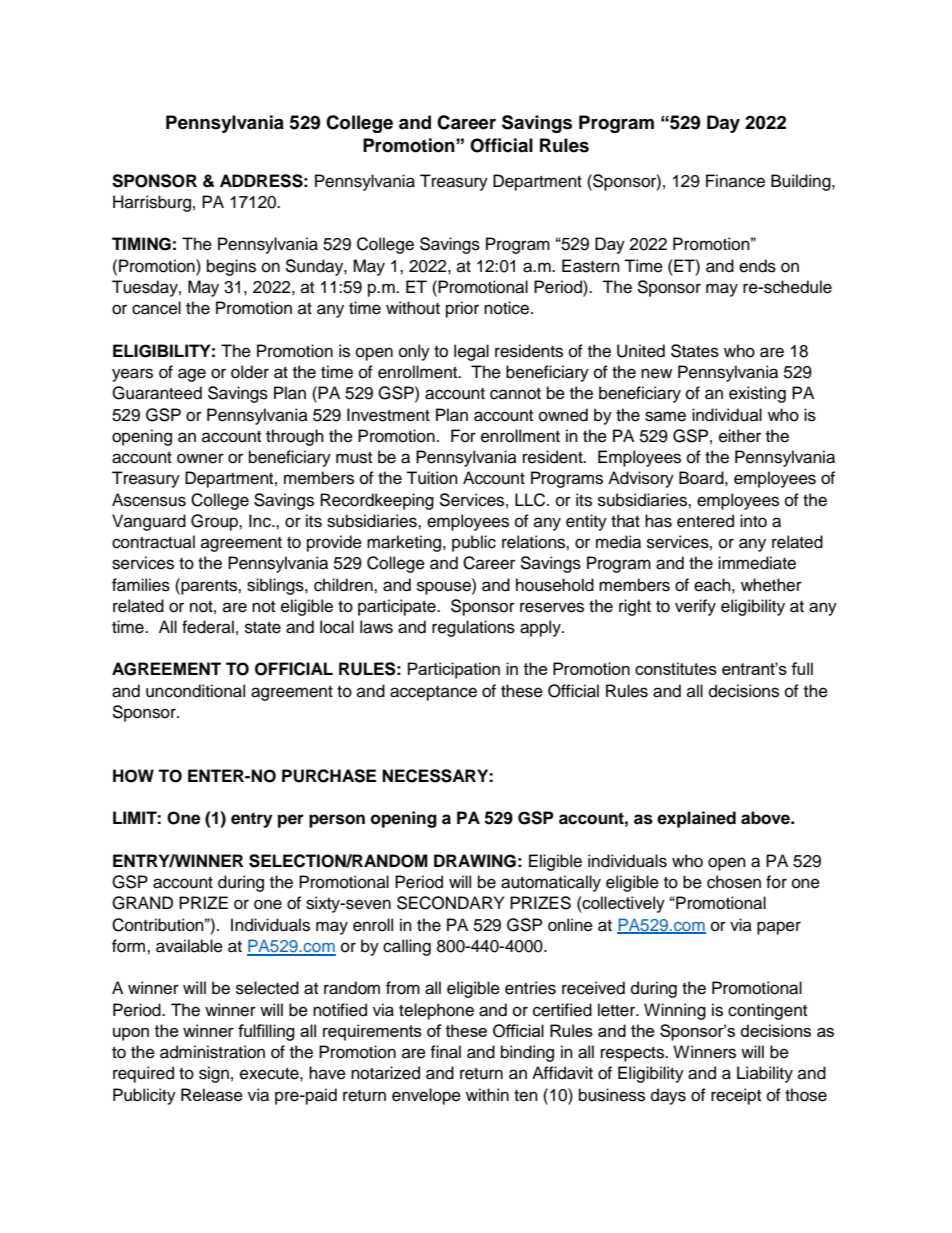 This image has width=952, height=1233. I want to click on HOW, so click(133, 776).
